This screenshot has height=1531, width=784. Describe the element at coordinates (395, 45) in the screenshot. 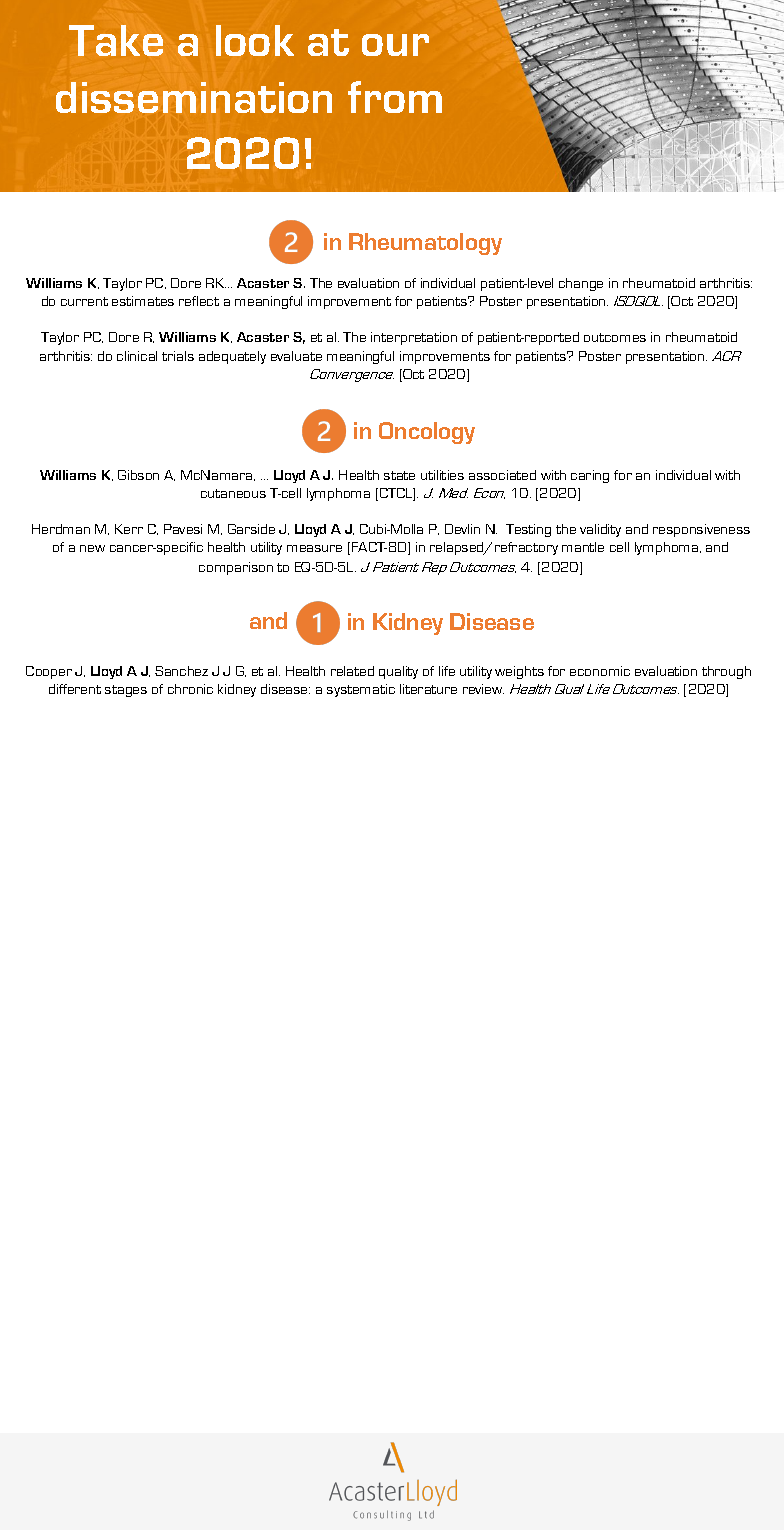

I see `our` at that location.
